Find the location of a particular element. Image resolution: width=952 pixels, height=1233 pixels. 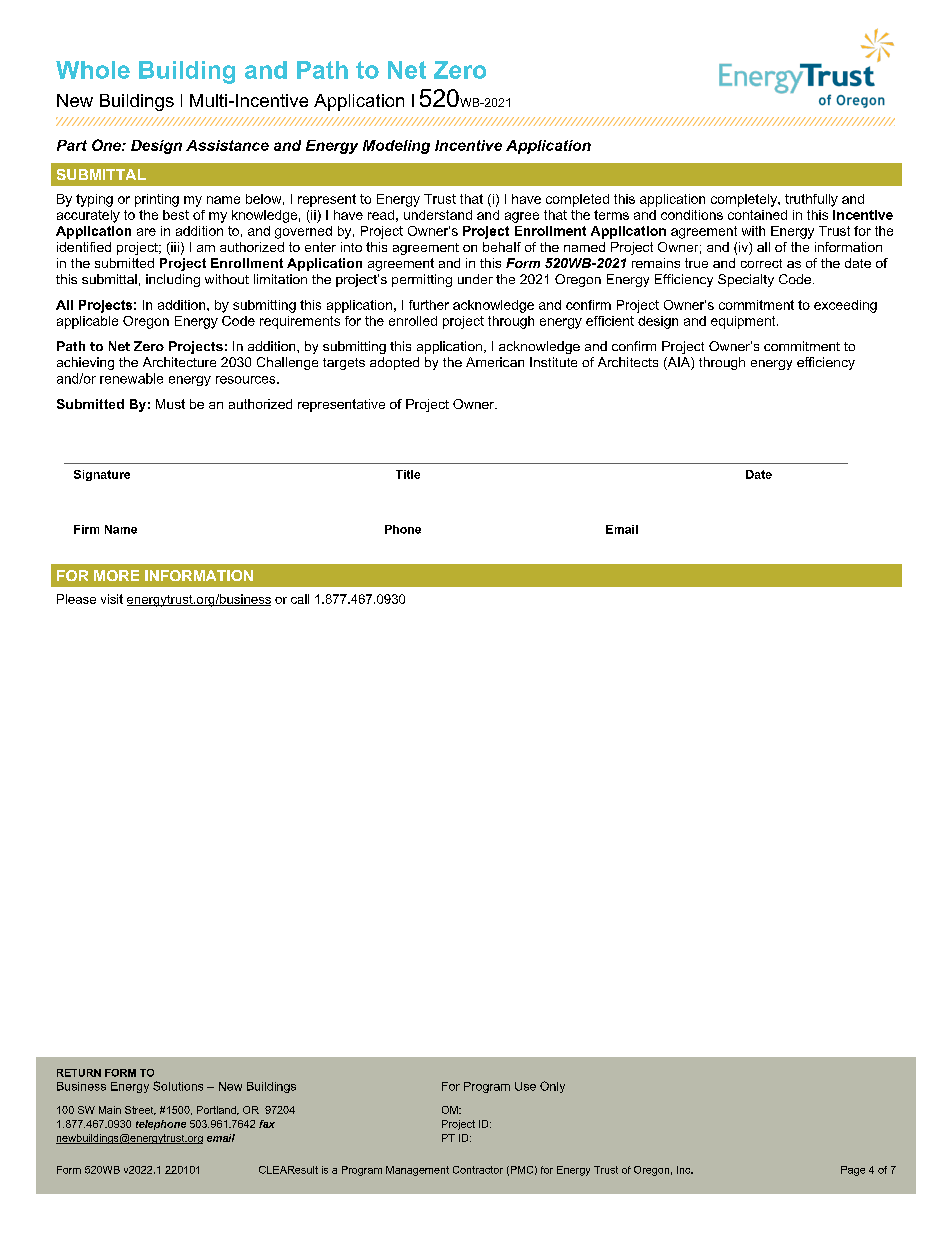

Contractor is located at coordinates (478, 1170).
